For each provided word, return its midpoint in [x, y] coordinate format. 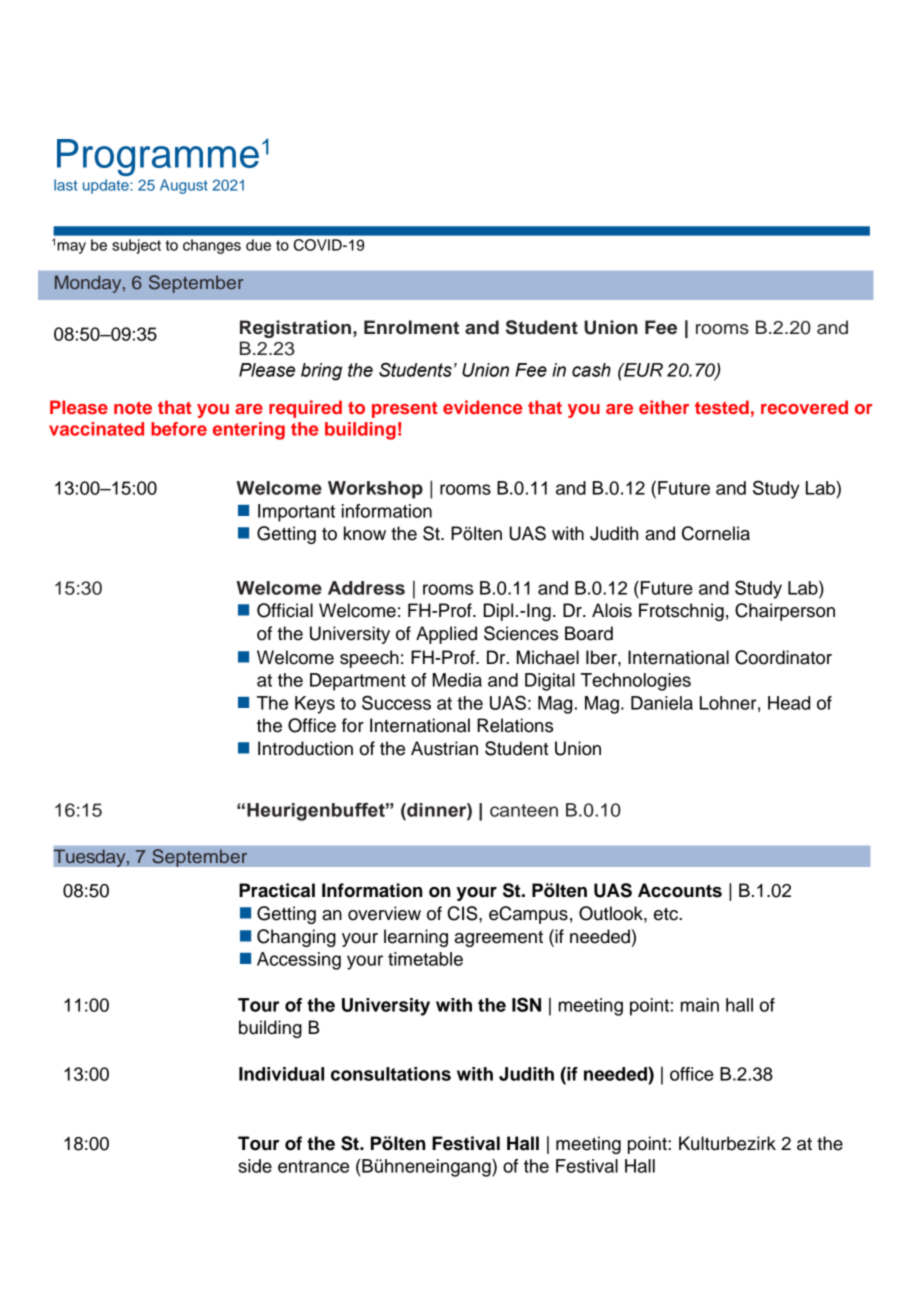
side [255, 1166]
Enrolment [411, 327]
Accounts [680, 890]
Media [457, 680]
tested [722, 407]
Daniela [662, 703]
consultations [391, 1074]
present [405, 410]
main [700, 1005]
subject [136, 246]
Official [285, 610]
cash [591, 370]
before [179, 429]
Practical [277, 890]
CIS [464, 913]
